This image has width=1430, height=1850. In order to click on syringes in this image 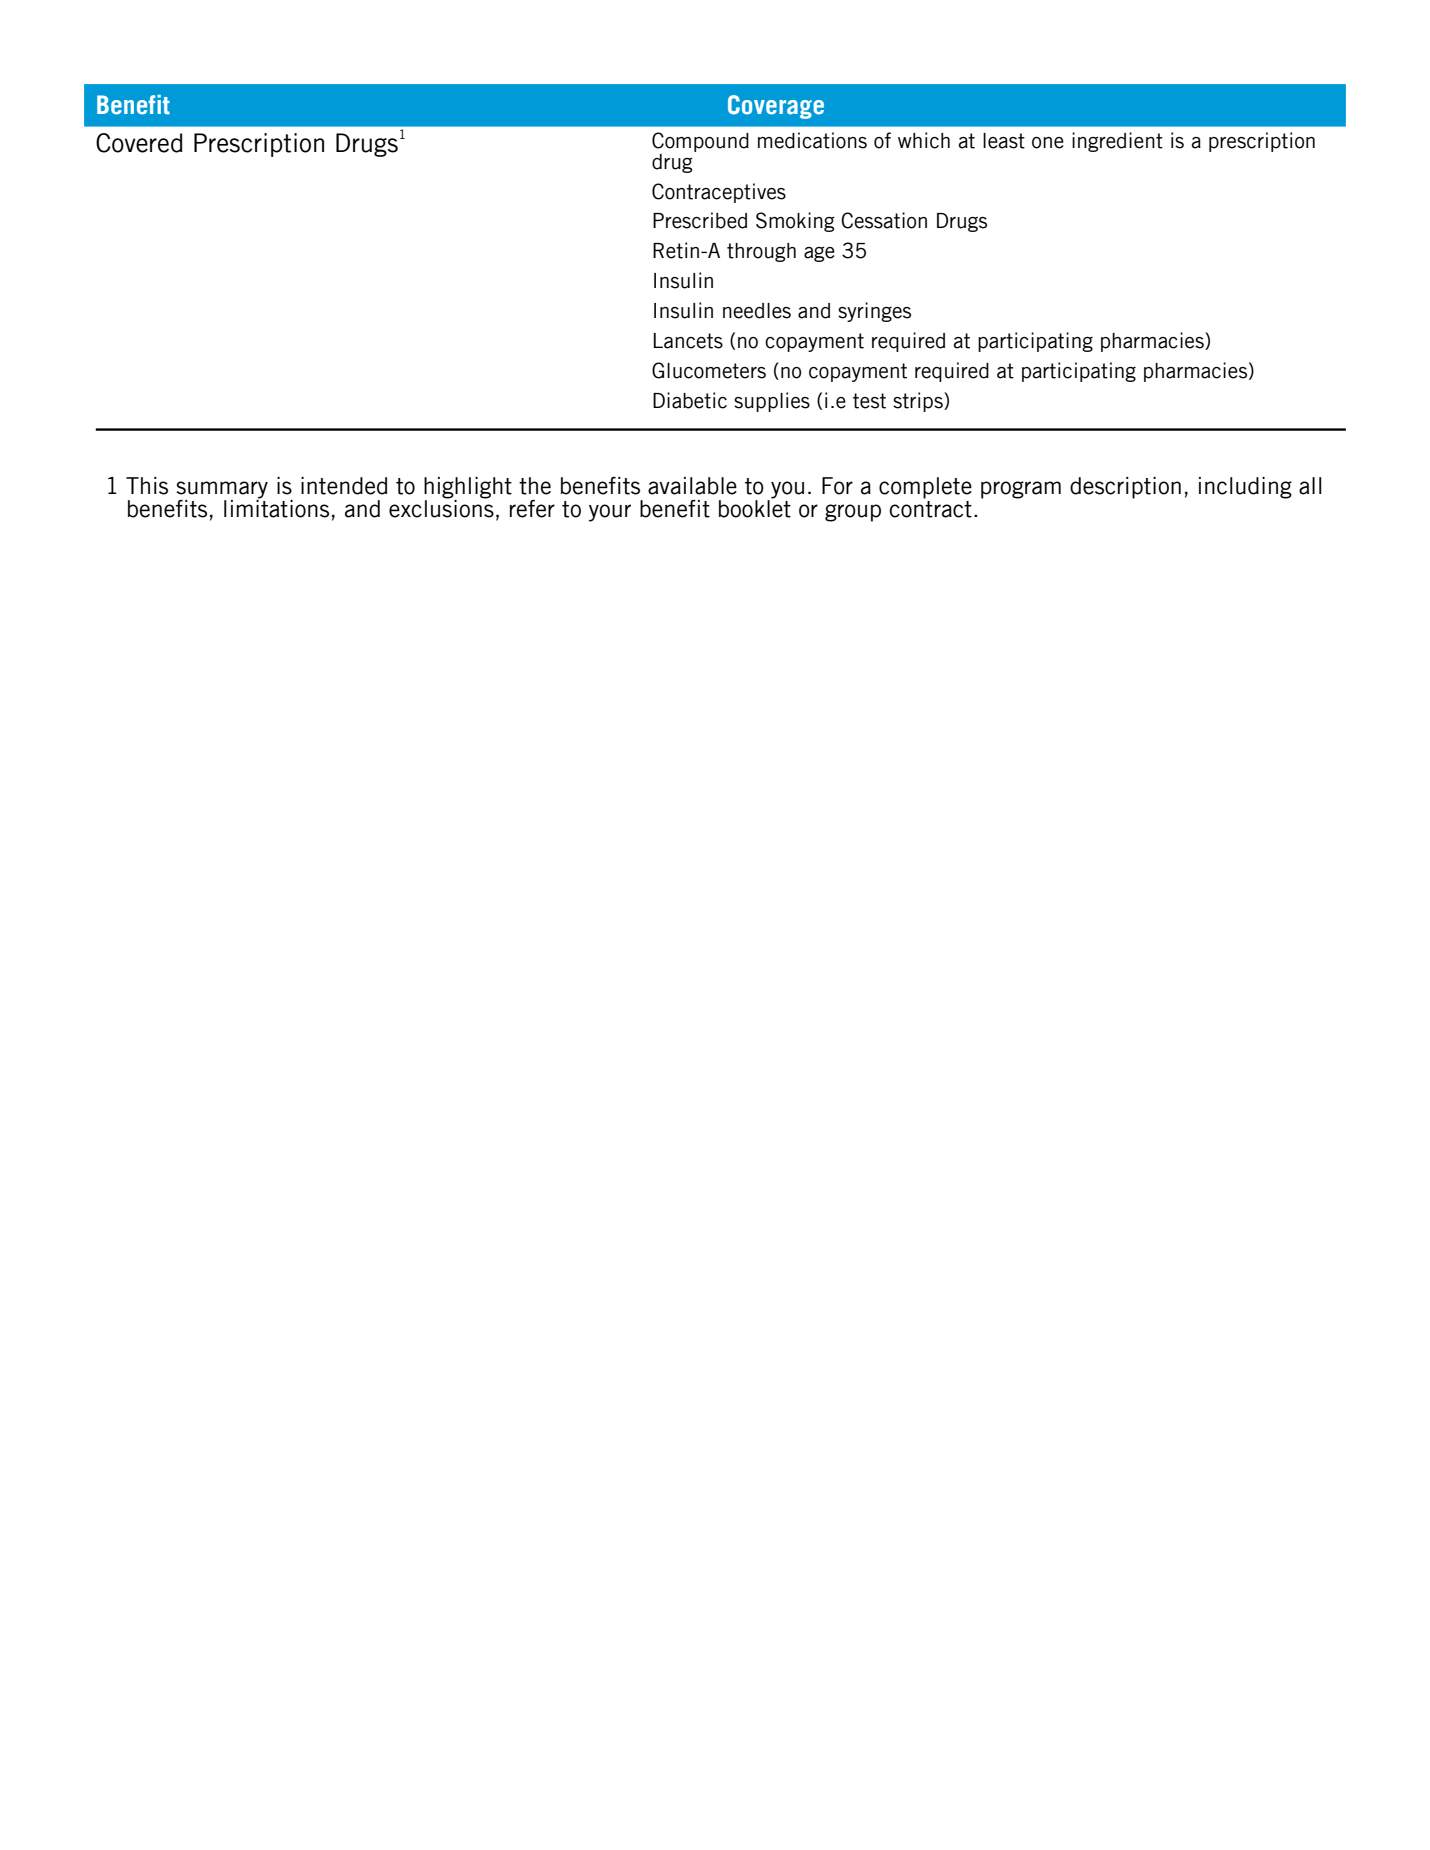, I will do `click(874, 312)`.
